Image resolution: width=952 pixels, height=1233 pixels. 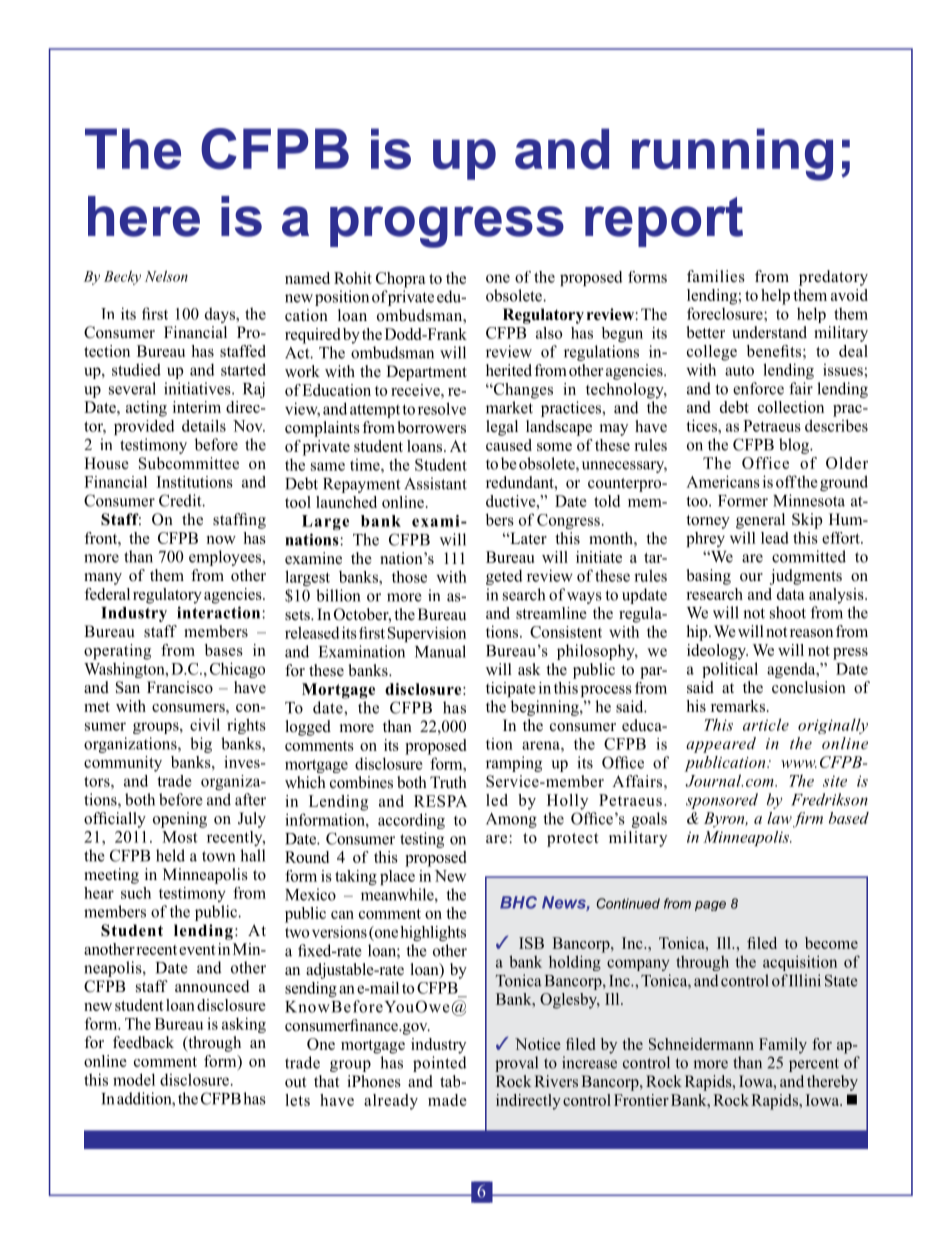 I want to click on progress, so click(x=447, y=227).
